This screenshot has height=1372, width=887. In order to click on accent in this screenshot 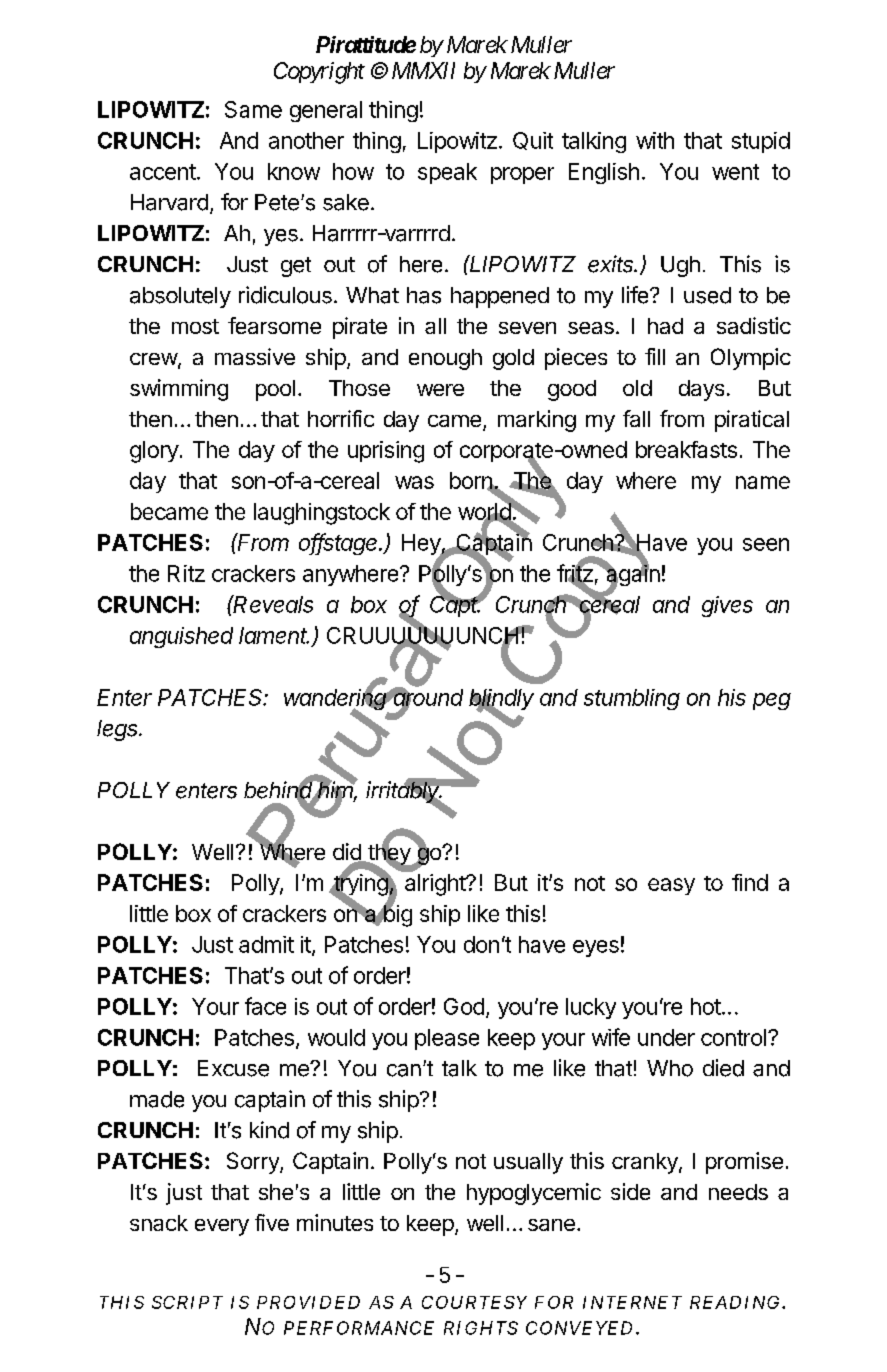, I will do `click(163, 172)`.
